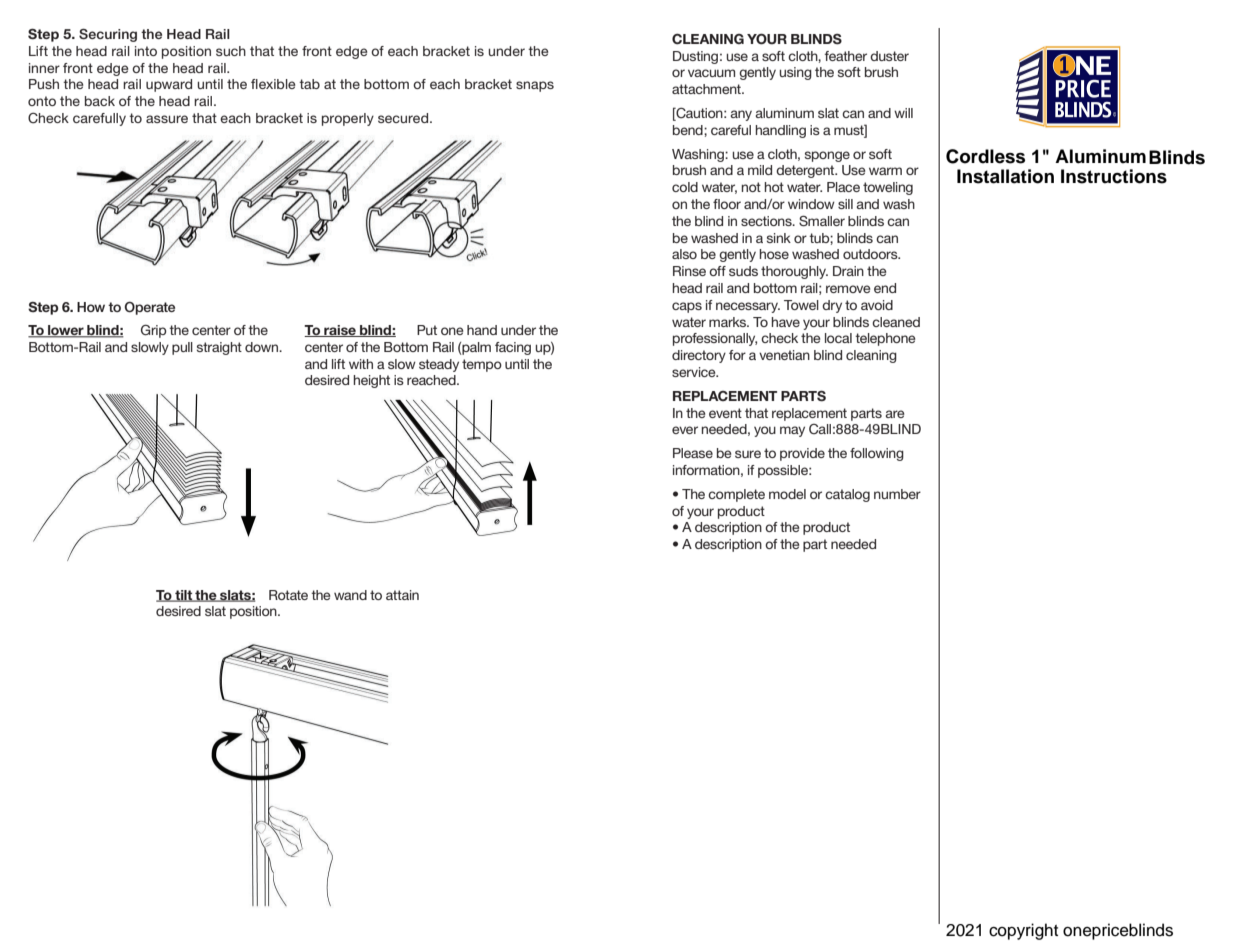 The width and height of the document is (1233, 952). What do you see at coordinates (889, 56) in the document?
I see `duster` at bounding box center [889, 56].
